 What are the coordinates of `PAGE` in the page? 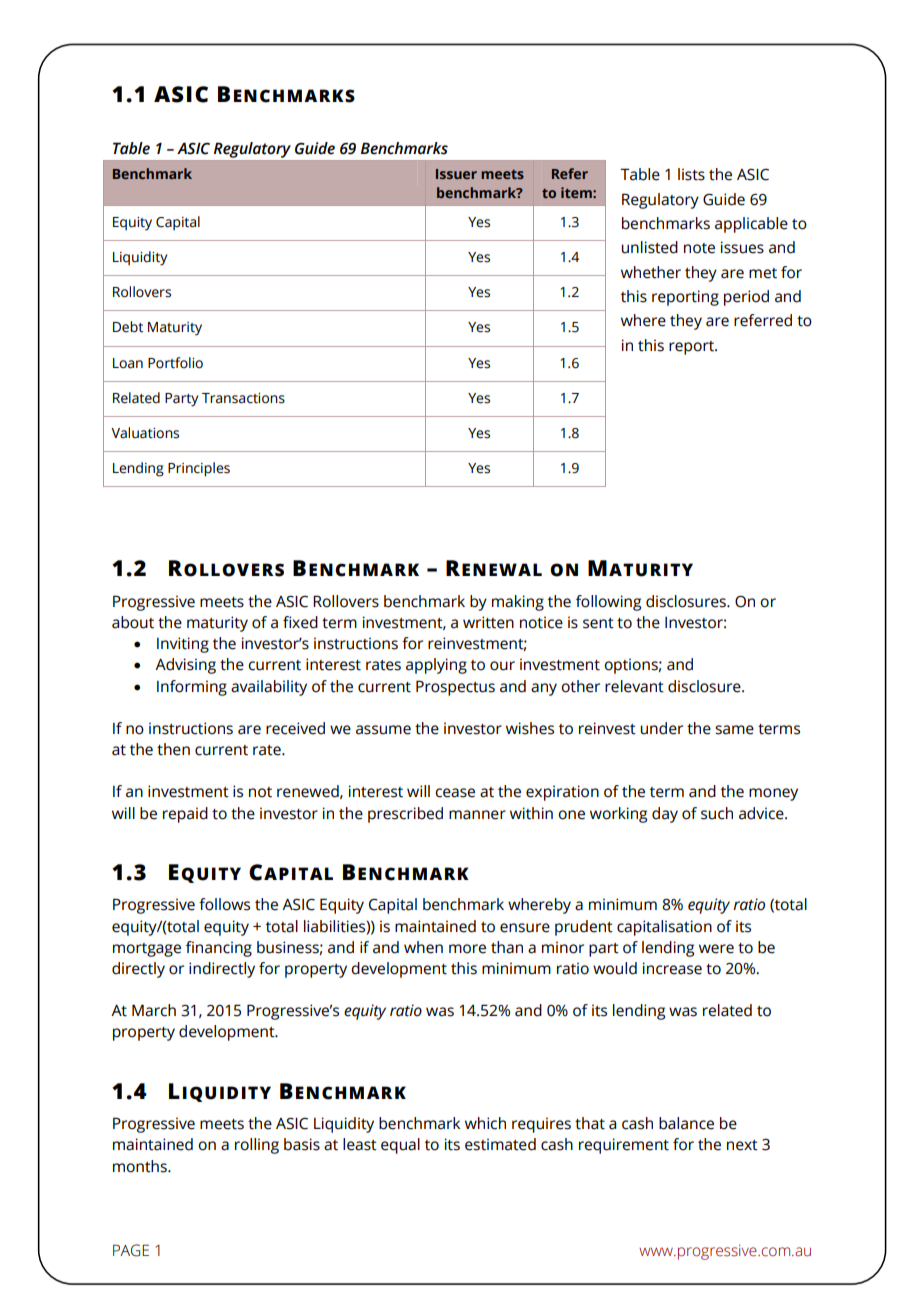 It's located at (131, 1250).
